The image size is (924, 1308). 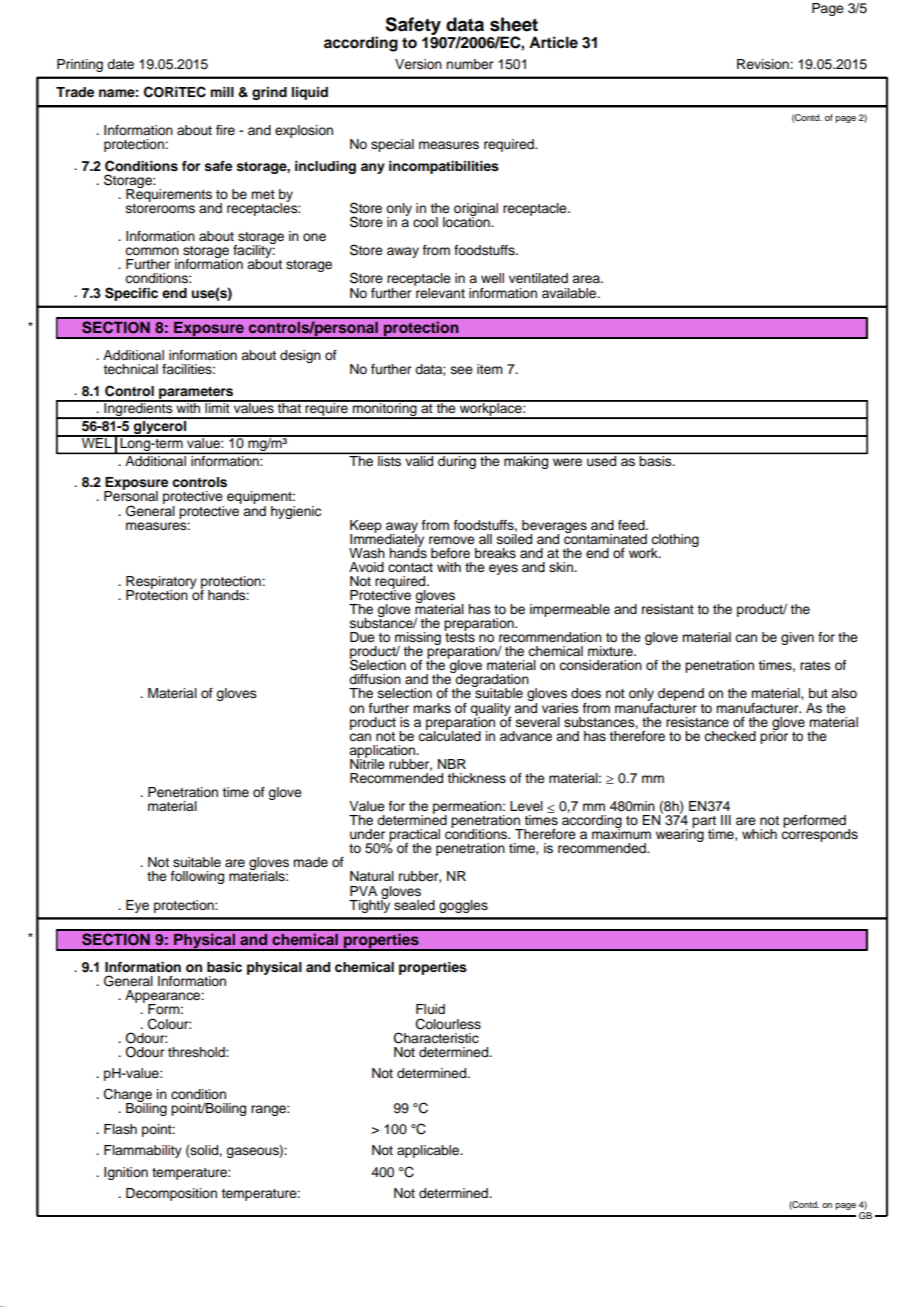 What do you see at coordinates (764, 64) in the document?
I see `Revision` at bounding box center [764, 64].
